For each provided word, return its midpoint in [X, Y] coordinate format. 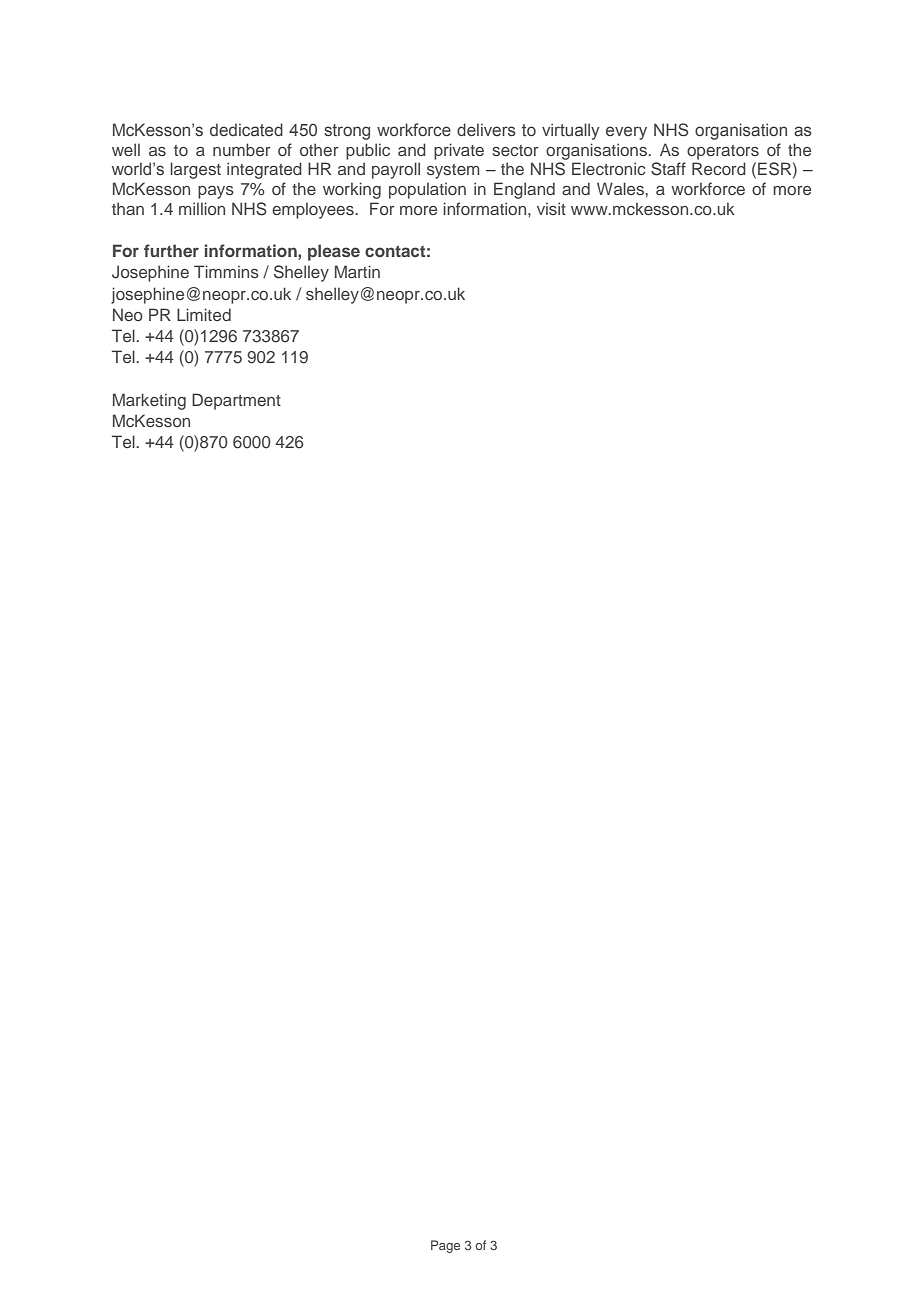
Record [719, 168]
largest [195, 170]
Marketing [149, 401]
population [427, 190]
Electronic [609, 168]
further [171, 250]
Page [445, 1246]
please [334, 252]
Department [236, 401]
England [524, 190]
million [202, 208]
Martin [357, 271]
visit [551, 208]
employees [314, 210]
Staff [668, 169]
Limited [204, 314]
